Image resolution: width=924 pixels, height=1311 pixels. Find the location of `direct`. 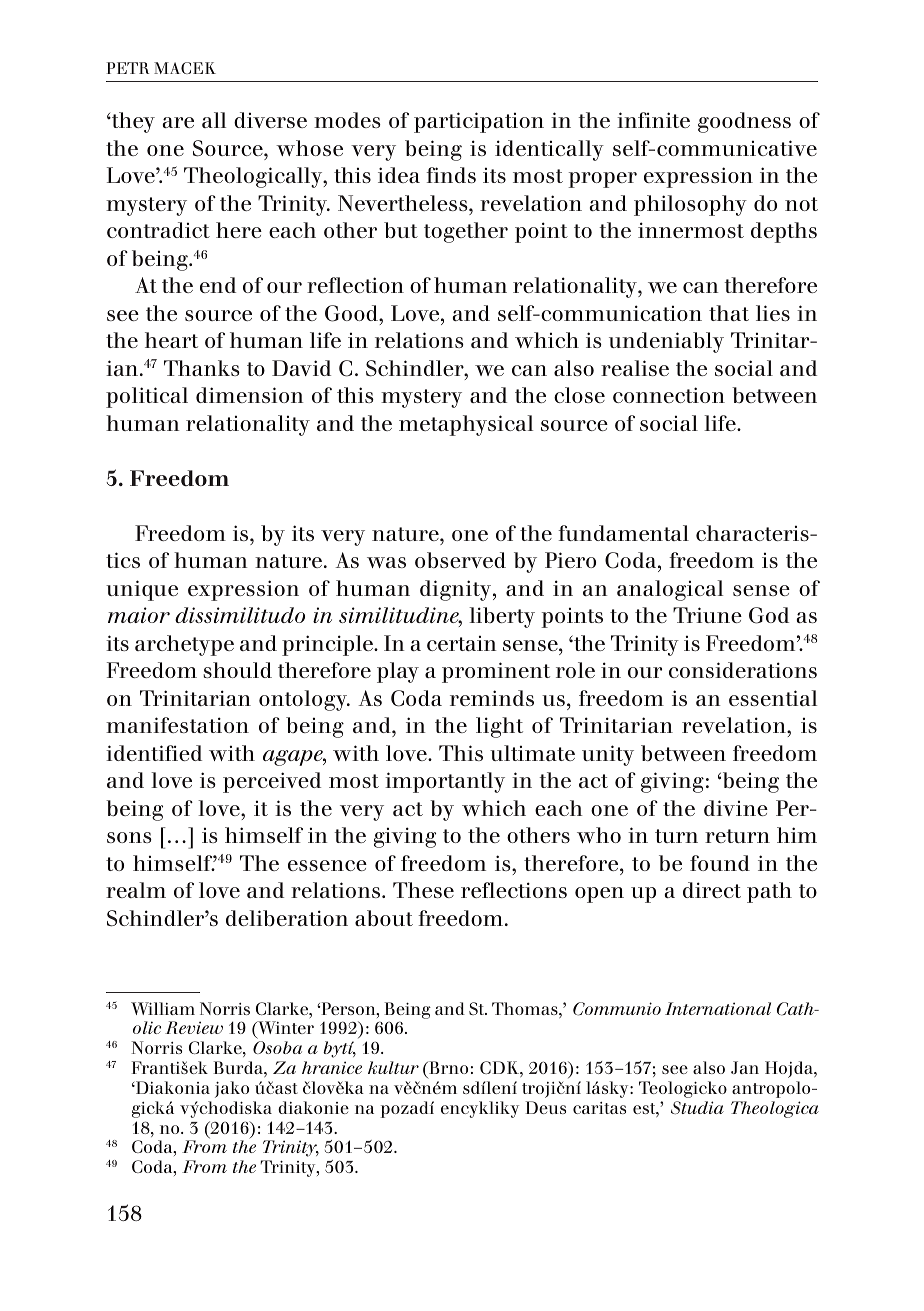

direct is located at coordinates (712, 890).
